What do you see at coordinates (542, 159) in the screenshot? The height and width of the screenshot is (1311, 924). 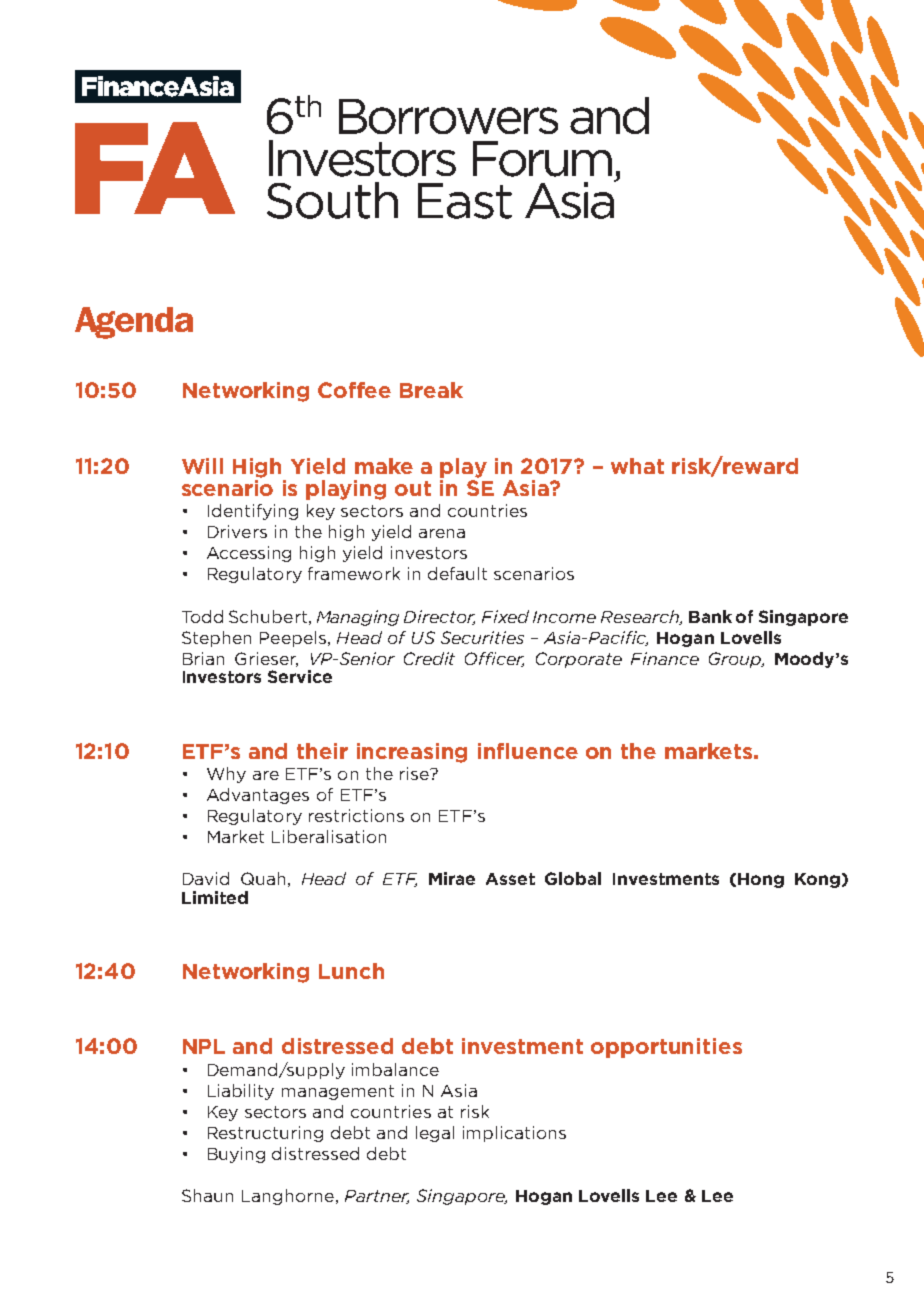 I see `Forum` at bounding box center [542, 159].
